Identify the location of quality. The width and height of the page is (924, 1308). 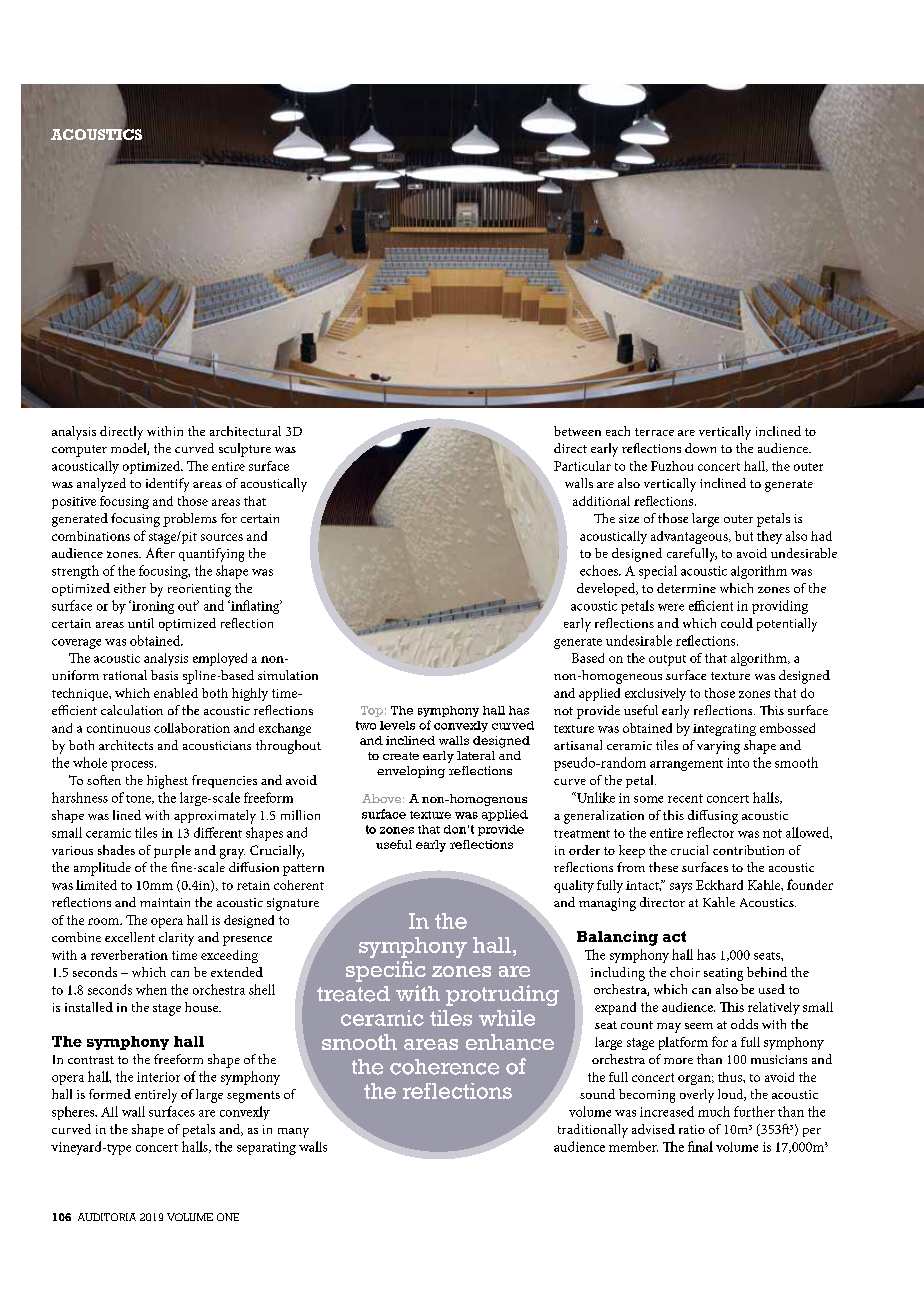
(574, 886).
